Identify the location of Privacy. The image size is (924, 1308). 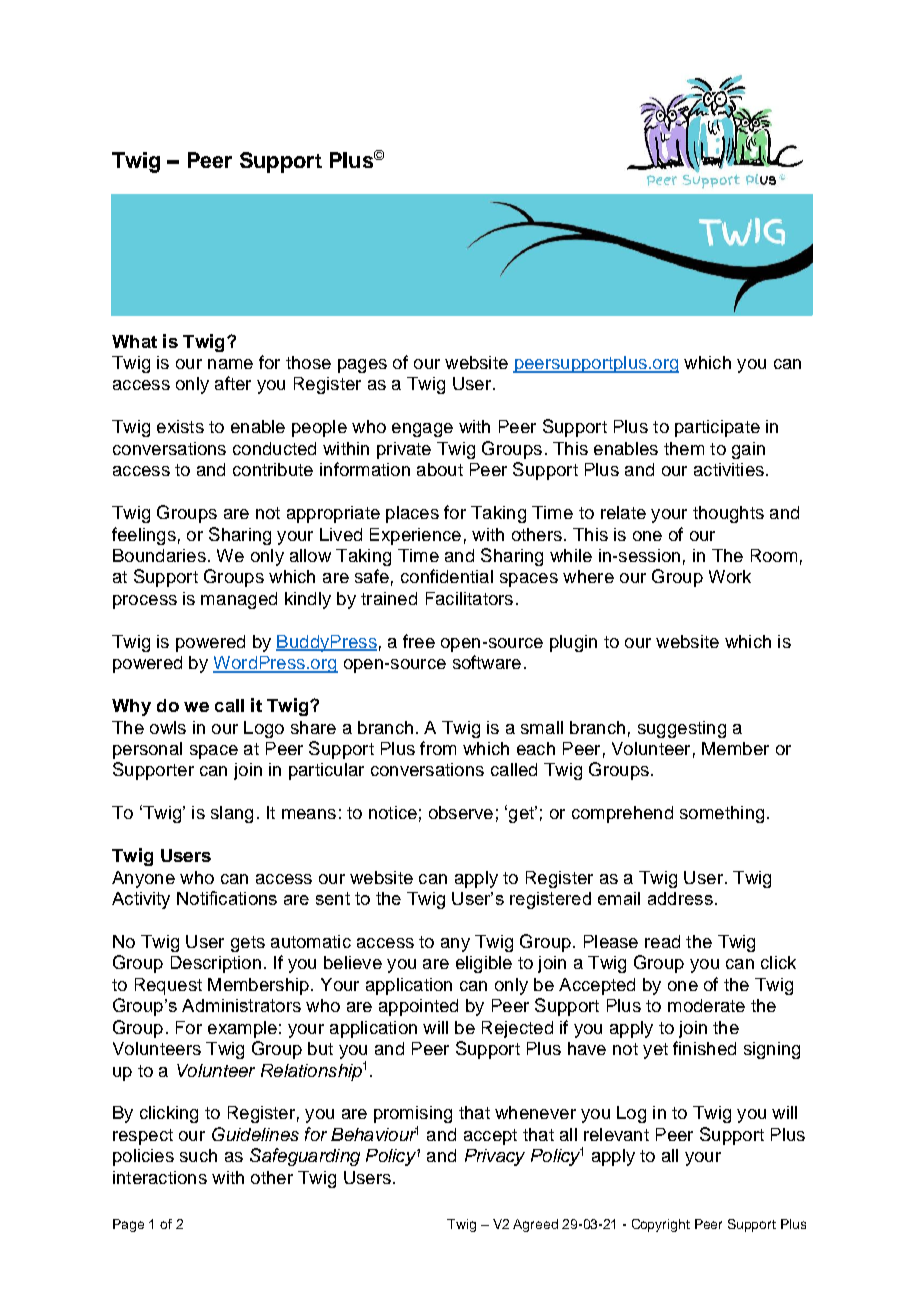
(495, 1157).
